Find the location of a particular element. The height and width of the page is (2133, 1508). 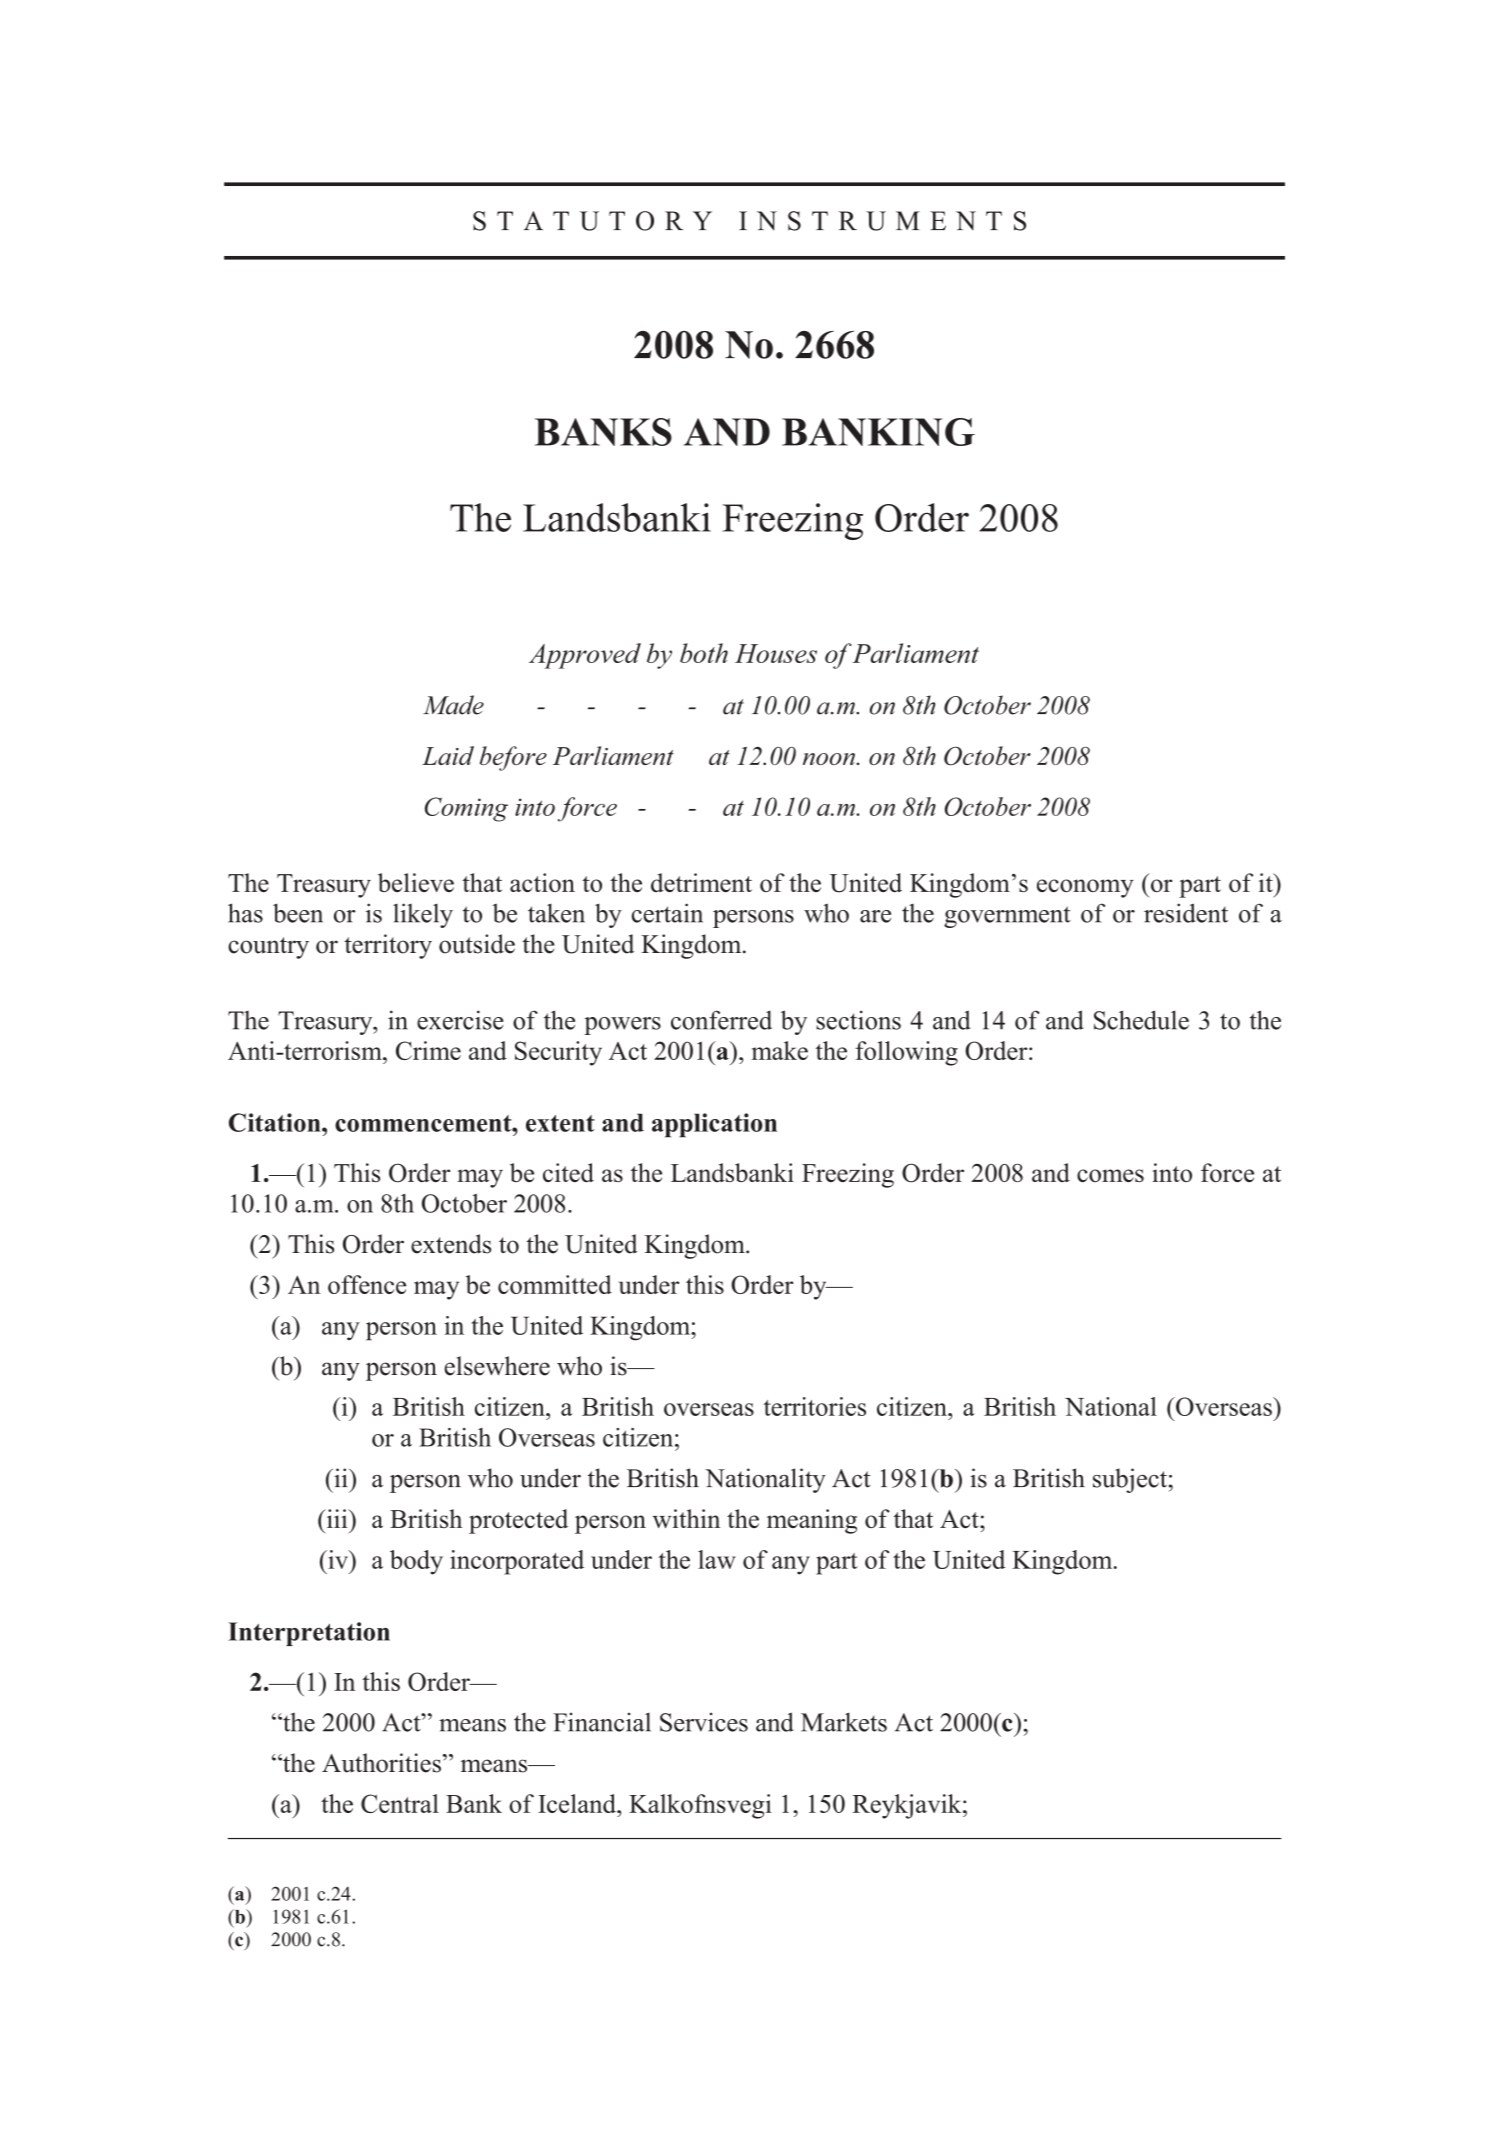

Authorities is located at coordinates (381, 1763).
